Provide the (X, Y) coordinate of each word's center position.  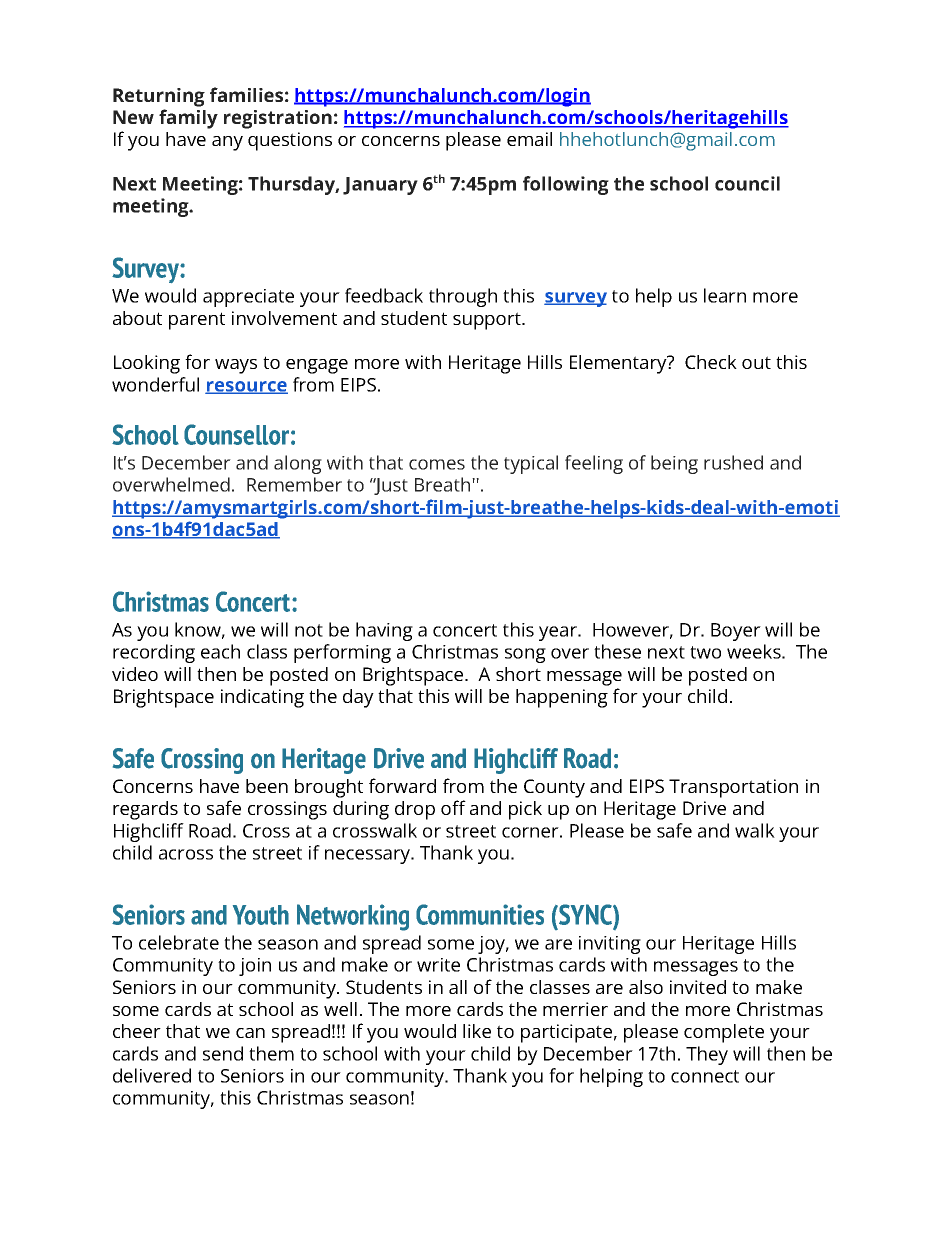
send (223, 1053)
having (384, 631)
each (220, 651)
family (188, 119)
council (747, 183)
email (529, 139)
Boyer (736, 632)
